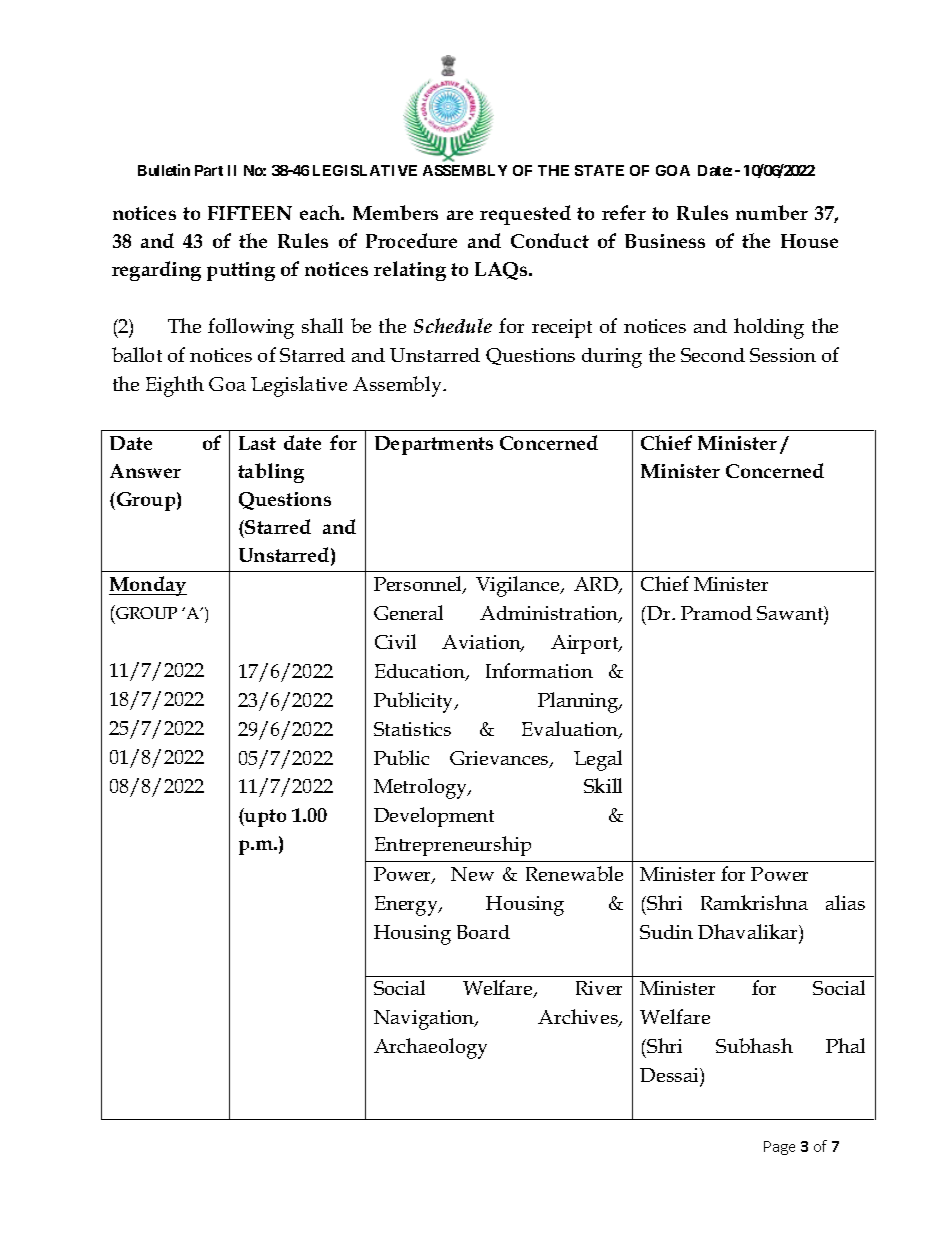 The width and height of the screenshot is (952, 1233). What do you see at coordinates (772, 212) in the screenshot?
I see `number` at bounding box center [772, 212].
